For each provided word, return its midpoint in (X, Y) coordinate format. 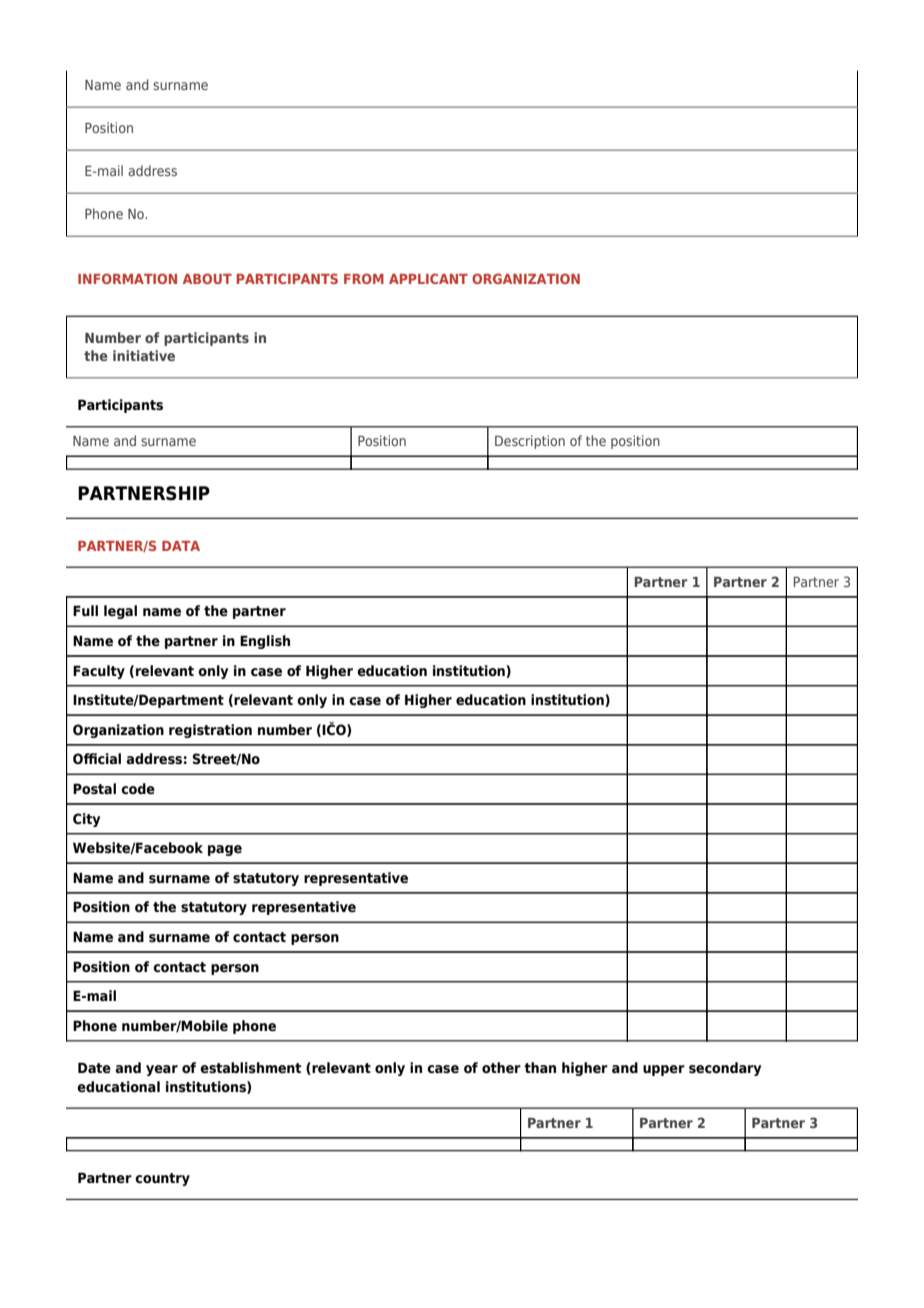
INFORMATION (127, 278)
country (162, 1179)
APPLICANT (428, 278)
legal (120, 612)
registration (210, 731)
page (225, 850)
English (265, 642)
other (501, 1068)
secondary (725, 1069)
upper (664, 1070)
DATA (181, 546)
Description (530, 442)
